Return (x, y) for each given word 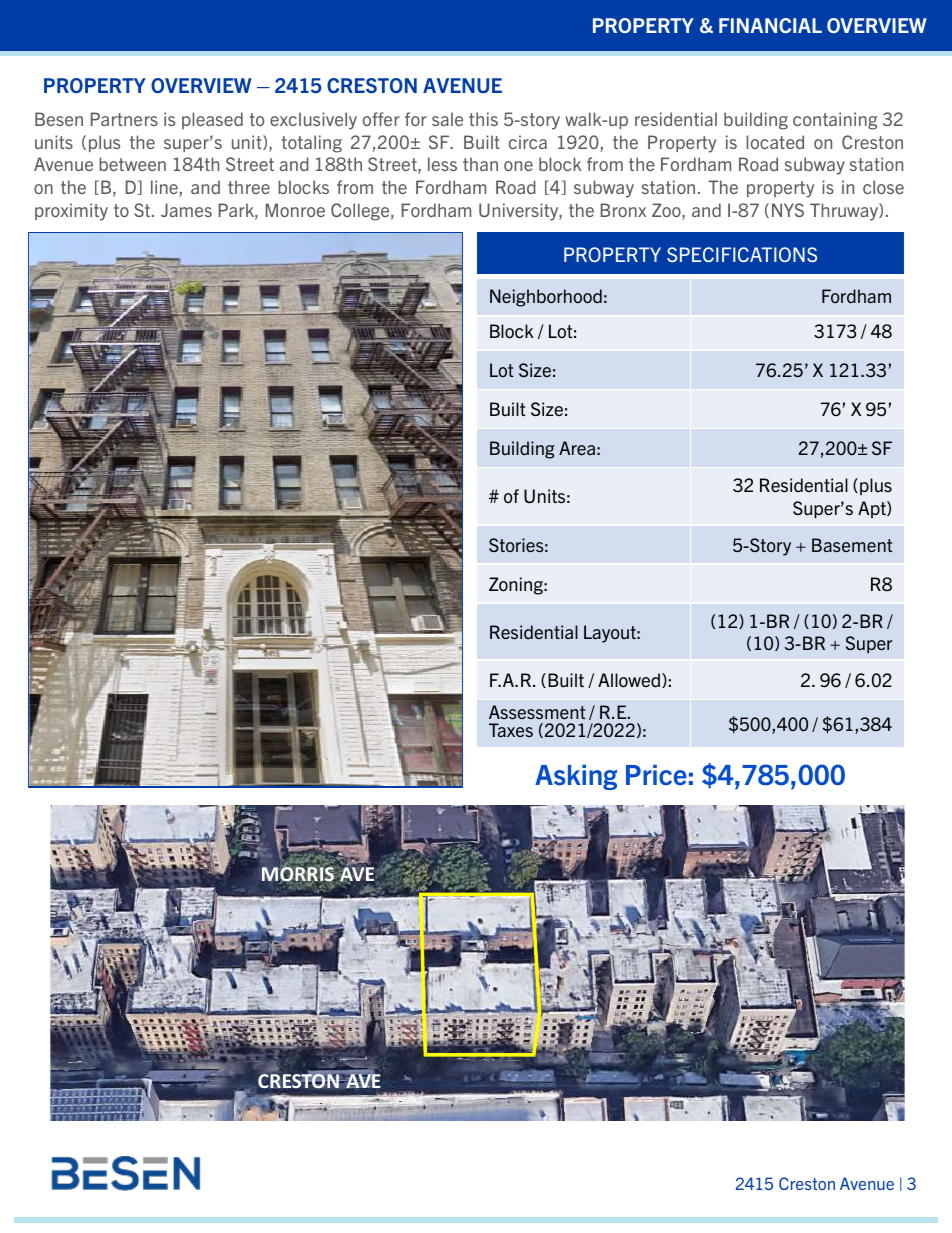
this (483, 119)
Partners (124, 119)
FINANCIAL (770, 25)
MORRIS (298, 874)
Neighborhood (546, 298)
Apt (873, 509)
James (186, 210)
